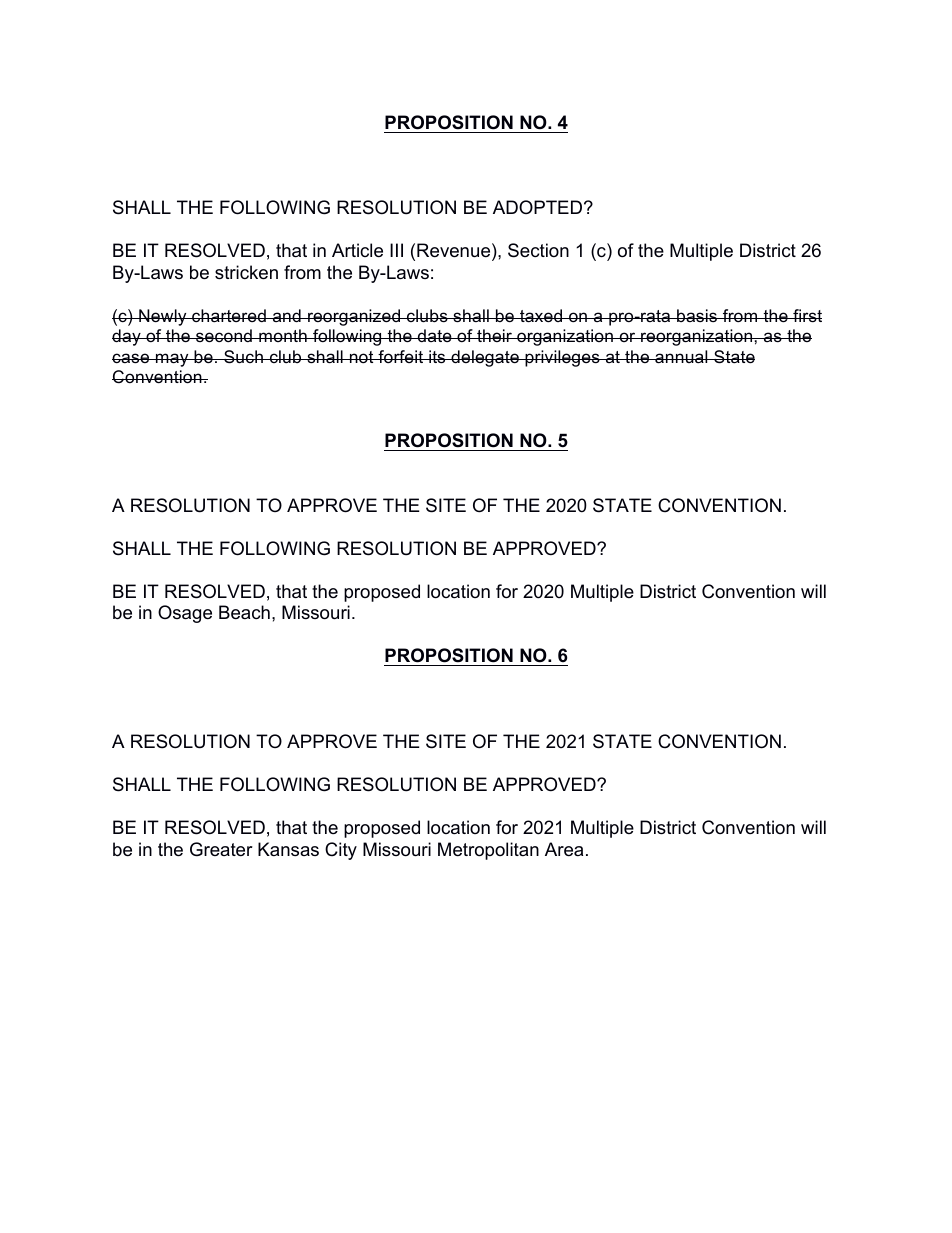 The image size is (952, 1233). I want to click on basis, so click(697, 315).
